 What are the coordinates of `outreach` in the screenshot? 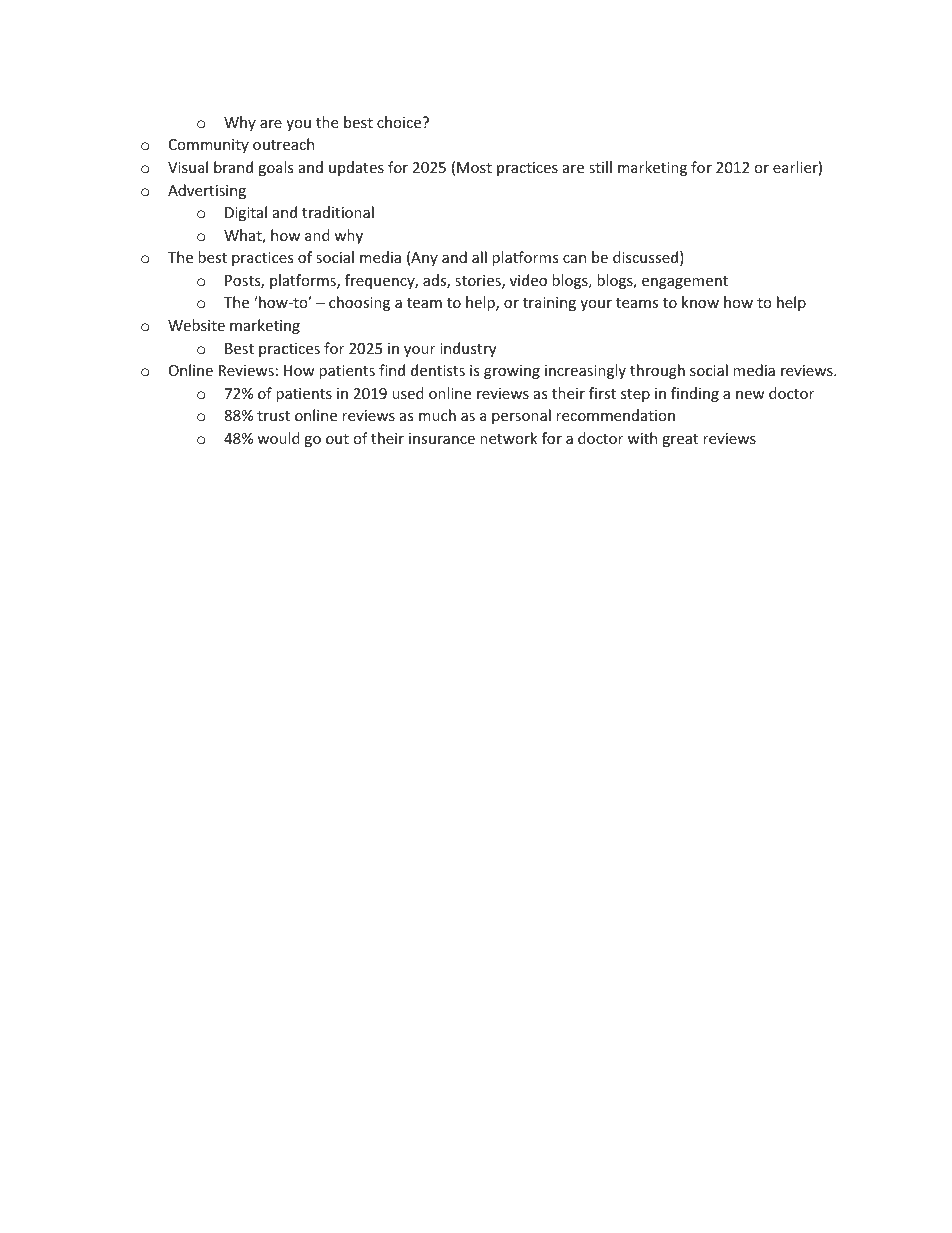 It's located at (283, 144).
